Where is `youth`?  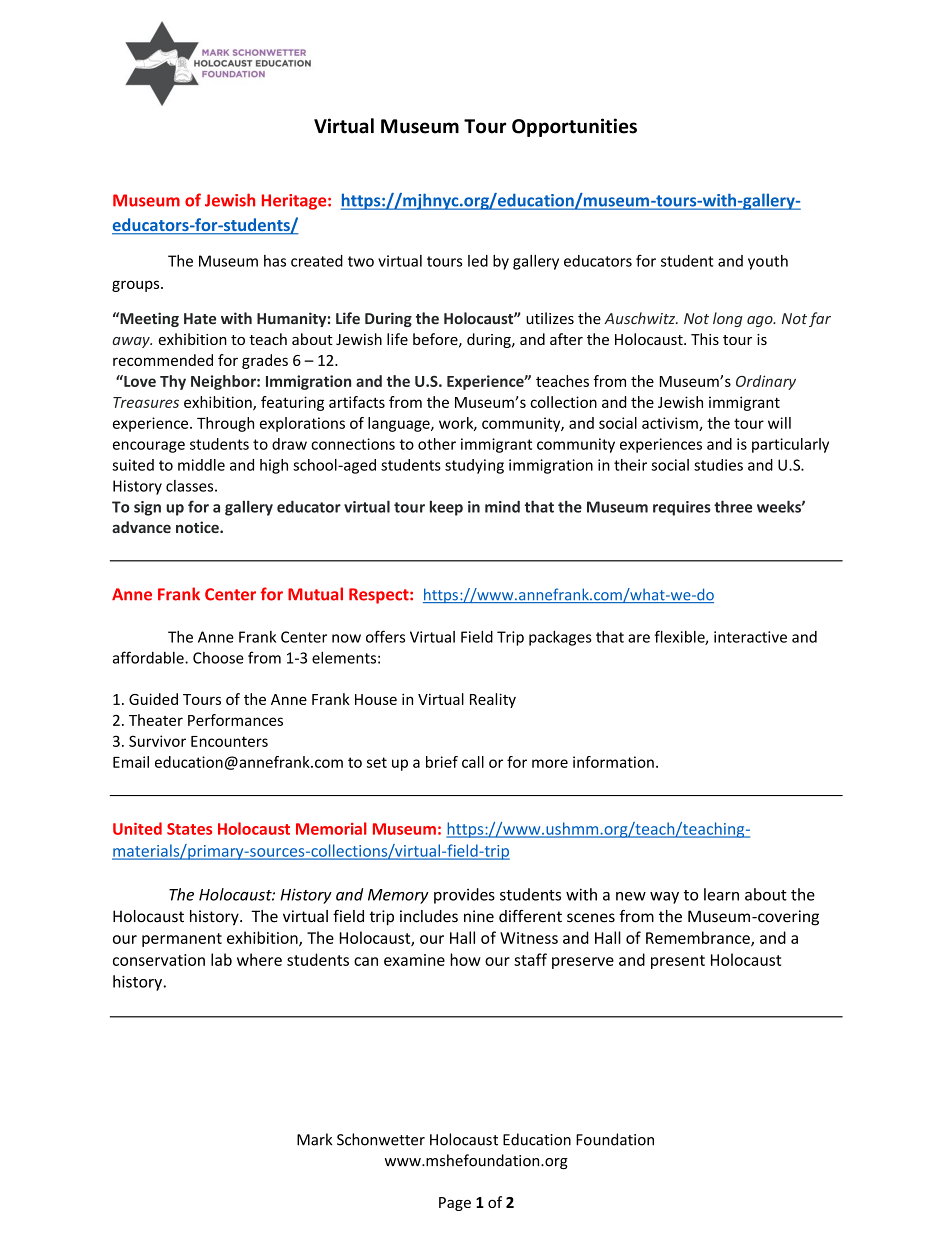 youth is located at coordinates (768, 262).
